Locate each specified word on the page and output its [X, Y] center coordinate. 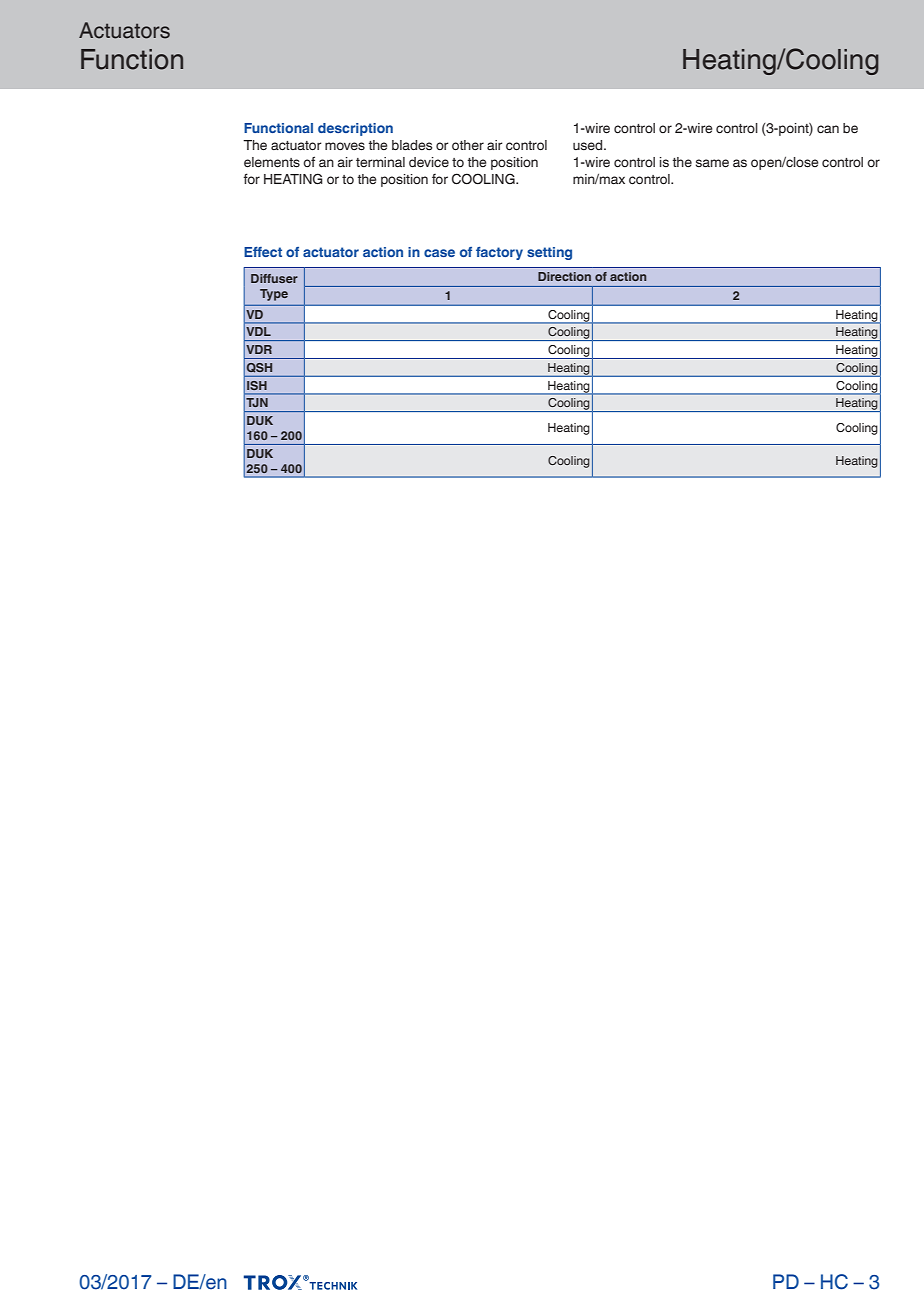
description [355, 129]
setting [549, 253]
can [828, 129]
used [589, 145]
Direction [564, 276]
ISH [257, 385]
